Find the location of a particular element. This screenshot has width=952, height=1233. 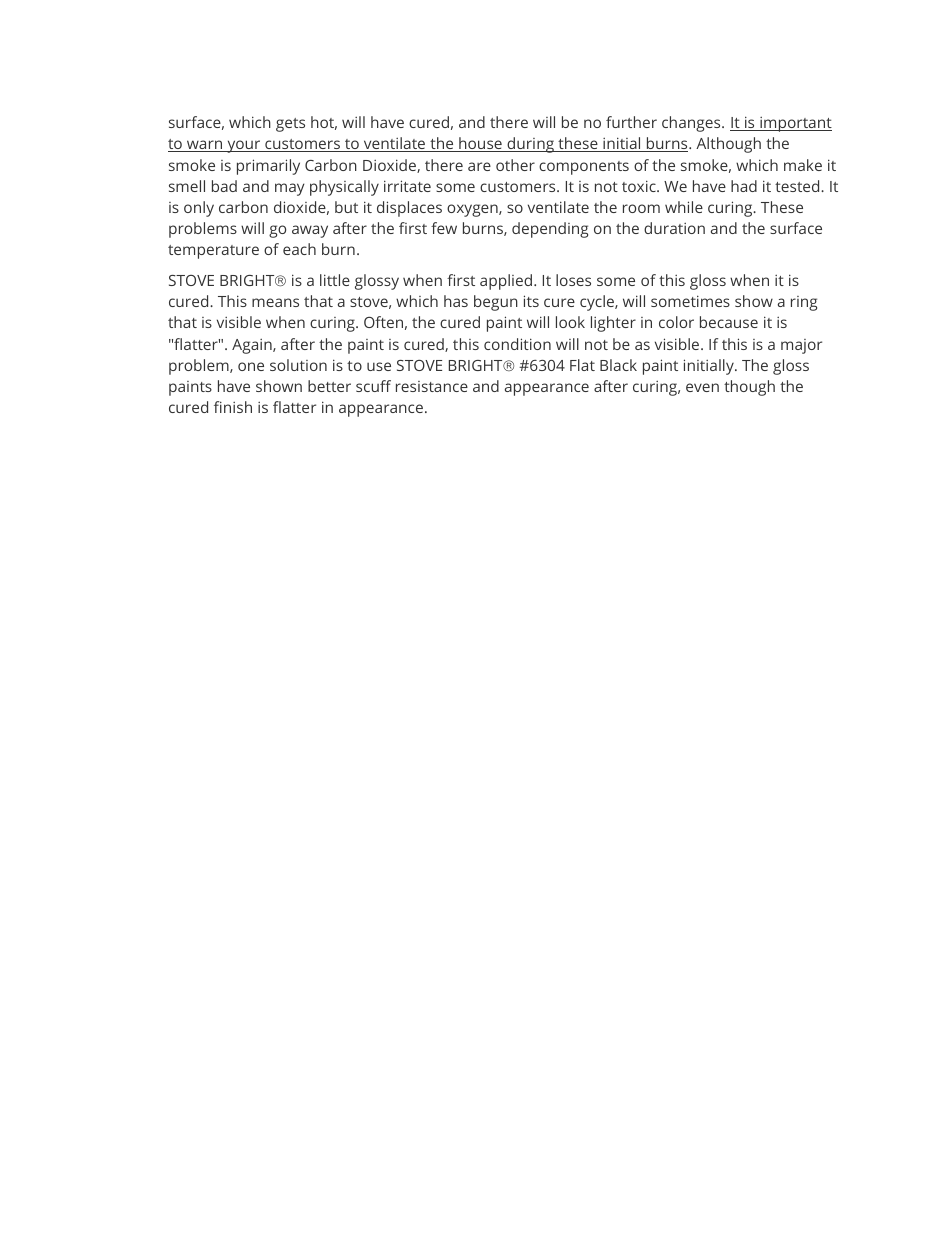

condition is located at coordinates (517, 344).
